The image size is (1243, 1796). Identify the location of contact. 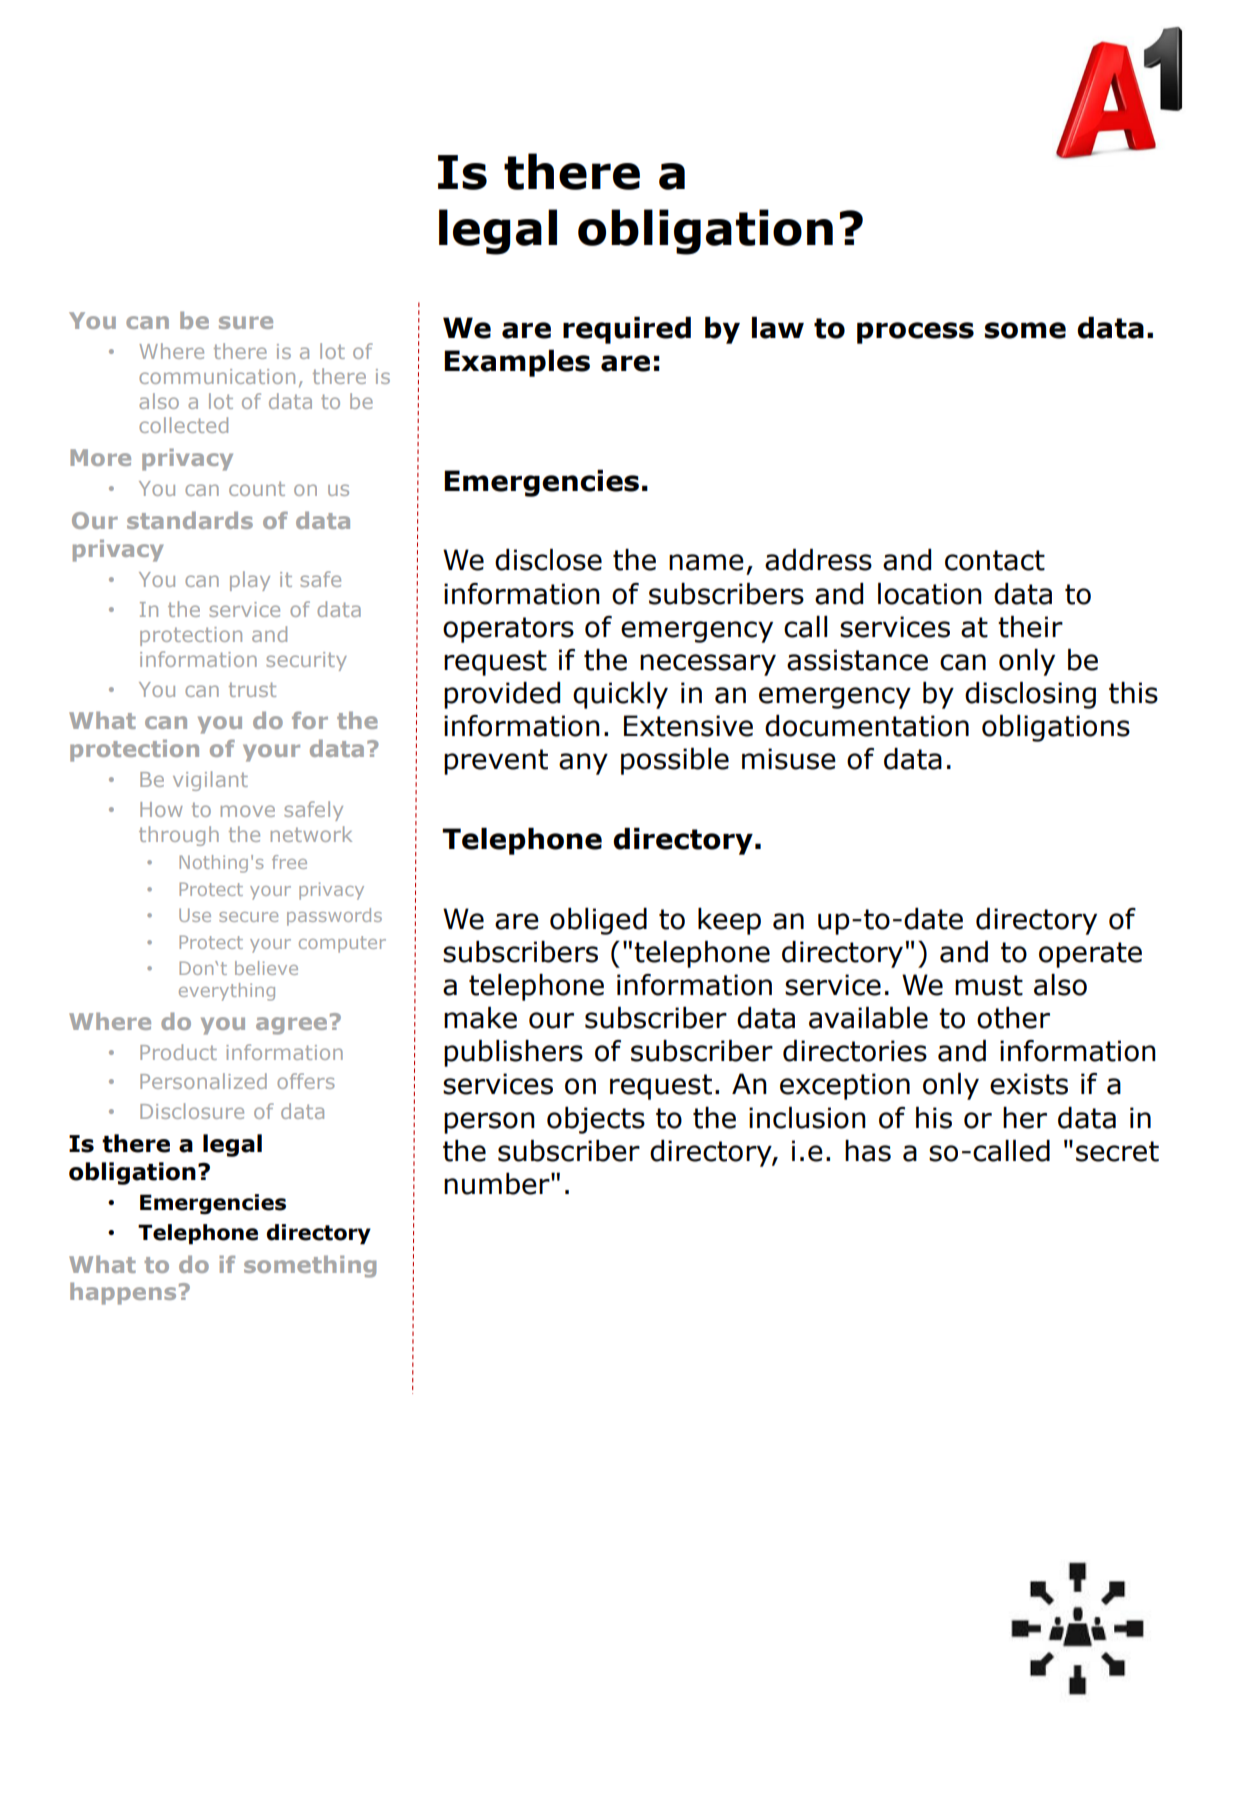
(995, 560).
